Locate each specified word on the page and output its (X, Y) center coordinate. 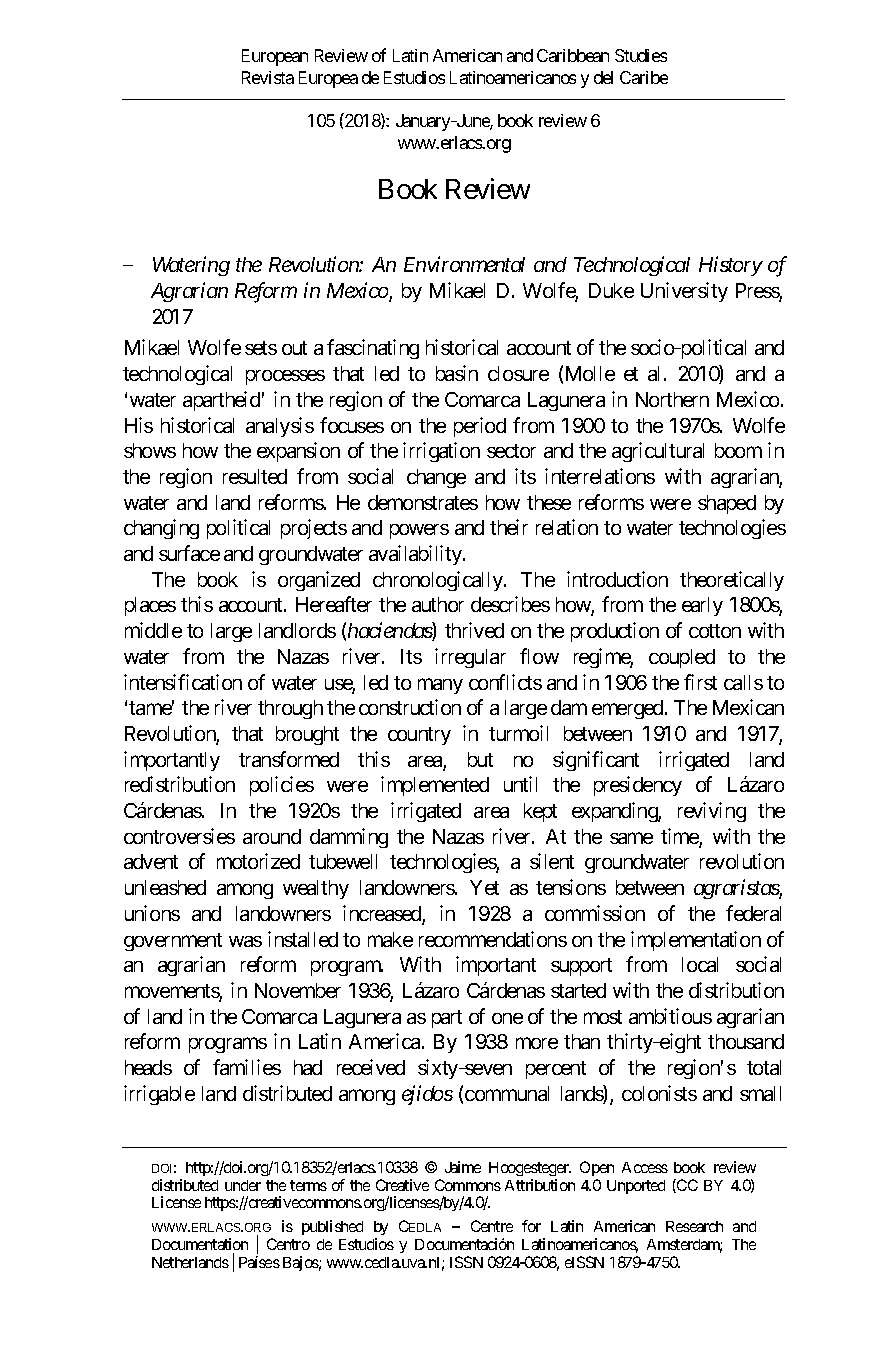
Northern (672, 399)
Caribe (644, 77)
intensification (183, 682)
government (173, 942)
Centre (492, 1226)
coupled (682, 658)
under (243, 1185)
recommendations (493, 939)
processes (285, 377)
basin (457, 373)
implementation (696, 941)
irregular (470, 658)
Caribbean (573, 55)
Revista (268, 77)
